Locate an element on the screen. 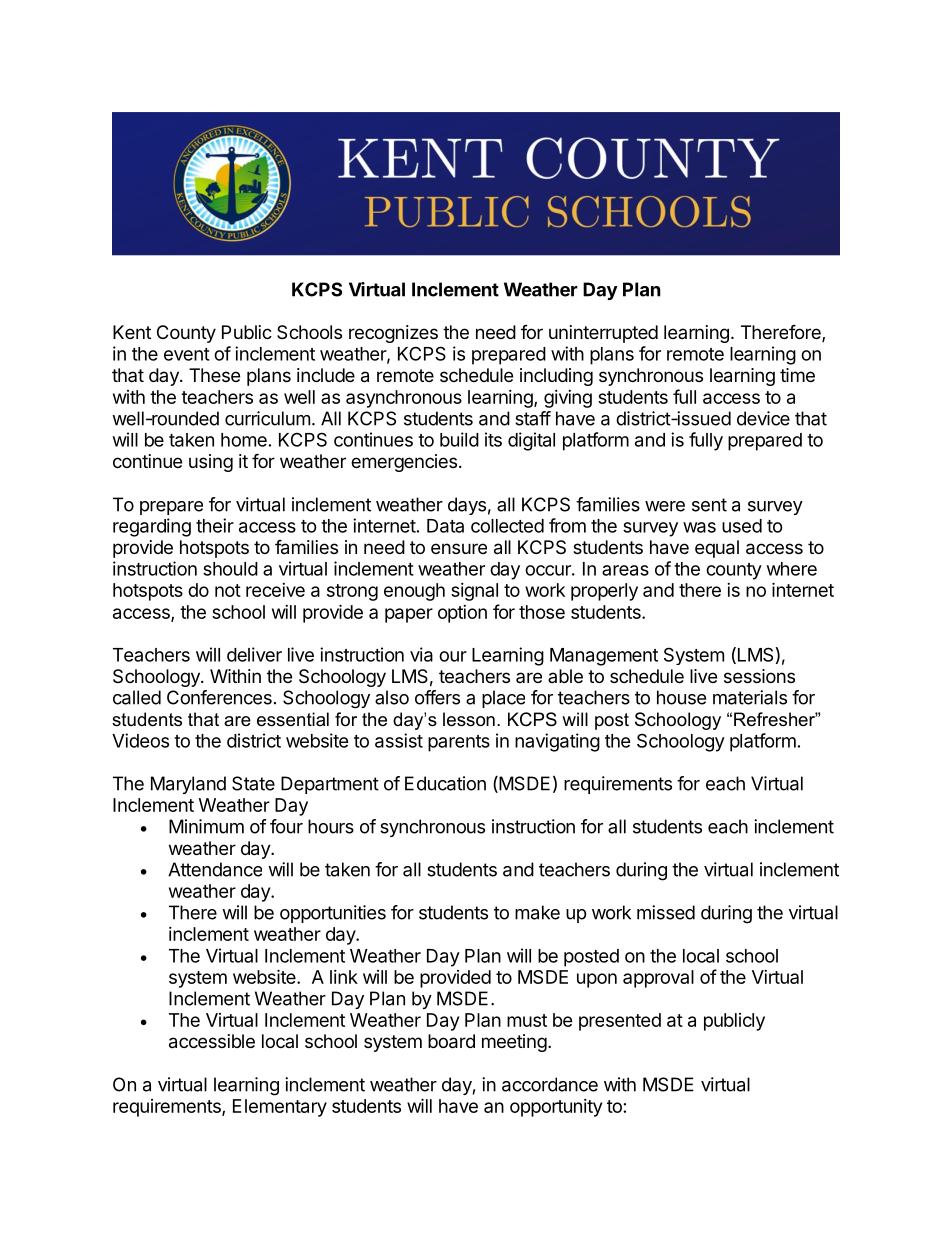 The width and height of the screenshot is (952, 1233). Attendance is located at coordinates (215, 869).
